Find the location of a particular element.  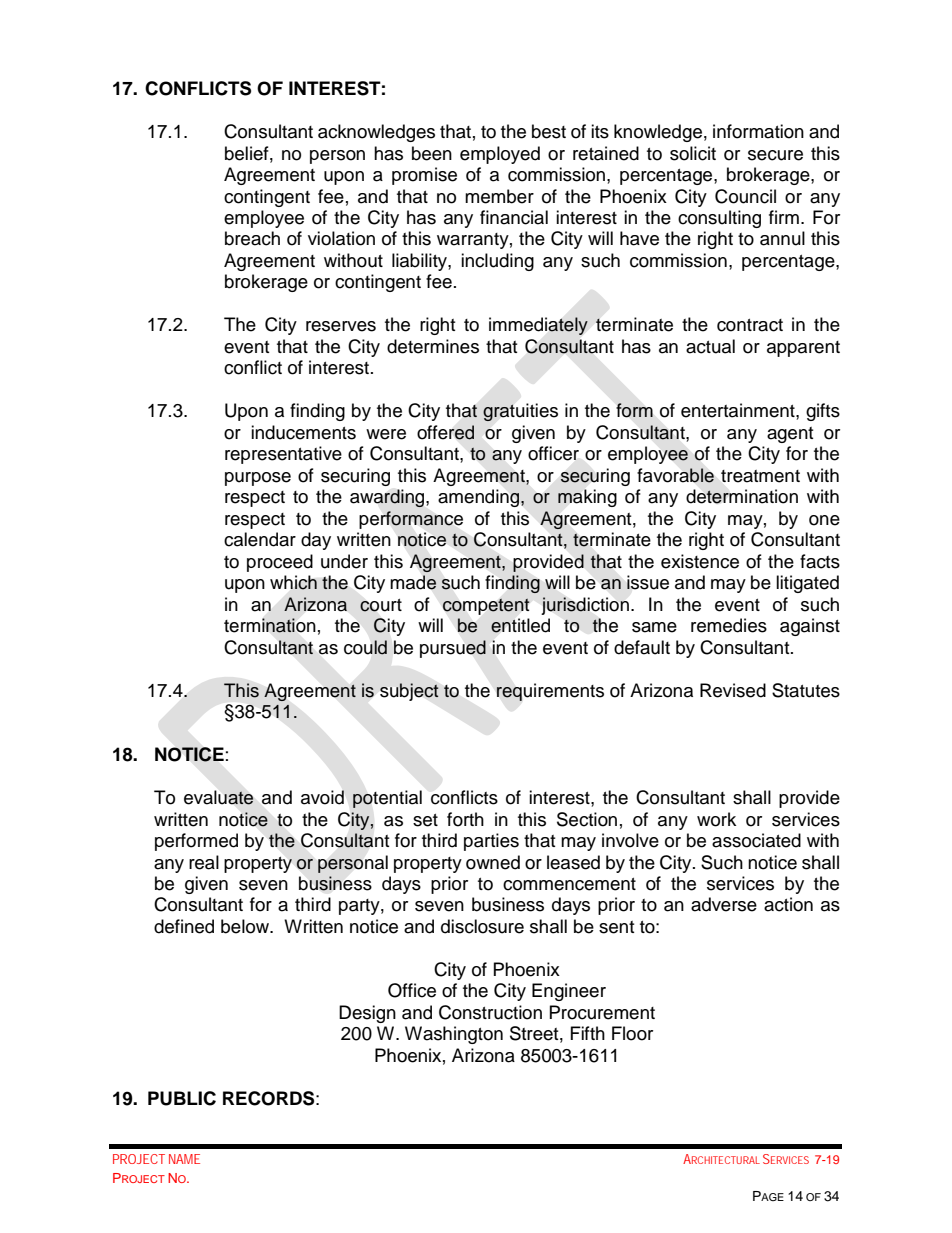

NAME is located at coordinates (184, 1159).
